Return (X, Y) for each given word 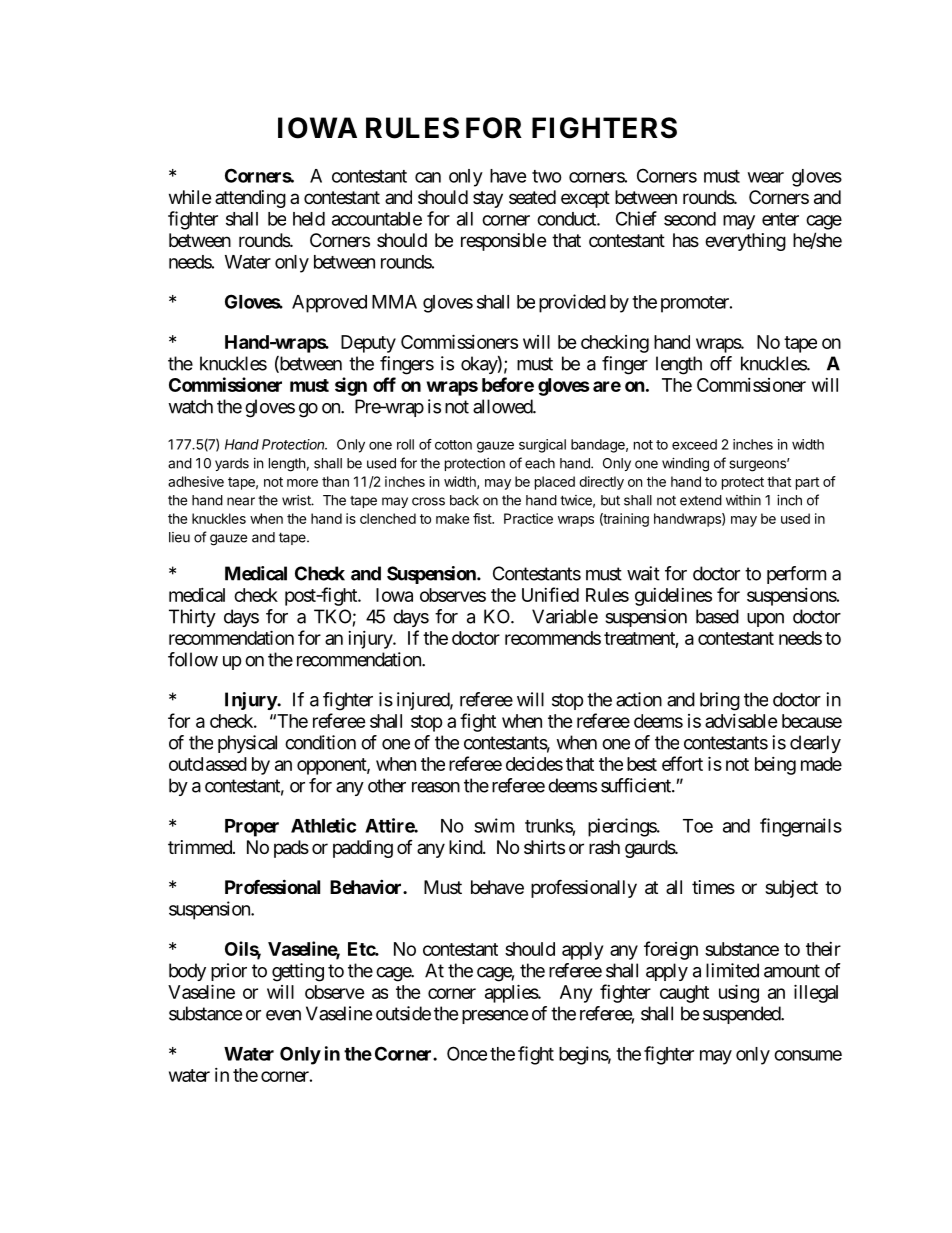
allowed (503, 406)
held (309, 219)
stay (488, 199)
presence (495, 1017)
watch (190, 406)
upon (765, 620)
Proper (252, 828)
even (283, 1015)
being (775, 766)
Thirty (192, 618)
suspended (742, 1015)
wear (766, 177)
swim (494, 825)
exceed (694, 444)
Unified (550, 594)
